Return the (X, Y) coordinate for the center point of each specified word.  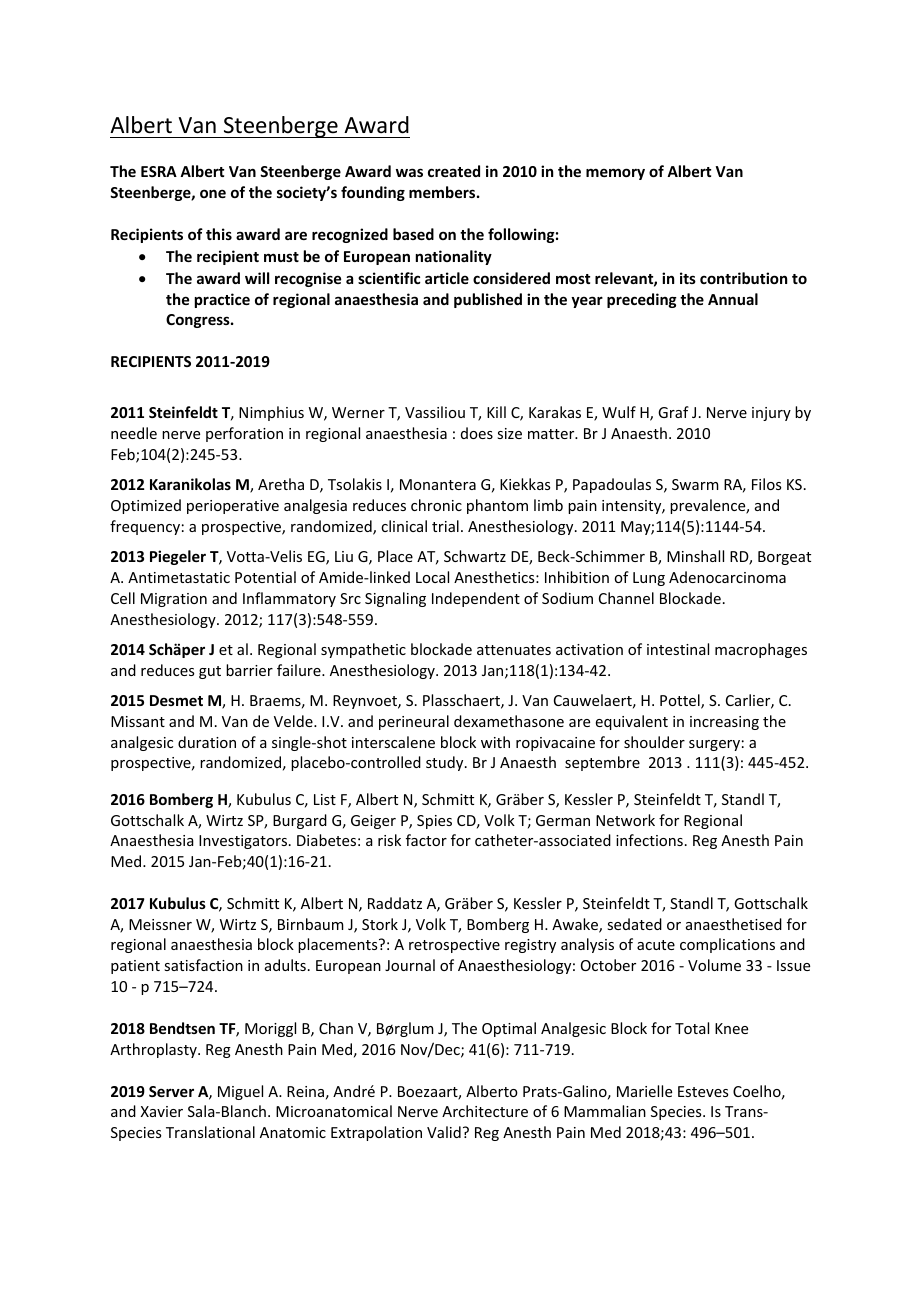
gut (210, 672)
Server (171, 1091)
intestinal (678, 649)
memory (615, 174)
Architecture (485, 1111)
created (454, 171)
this (219, 234)
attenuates (514, 650)
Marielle (644, 1091)
